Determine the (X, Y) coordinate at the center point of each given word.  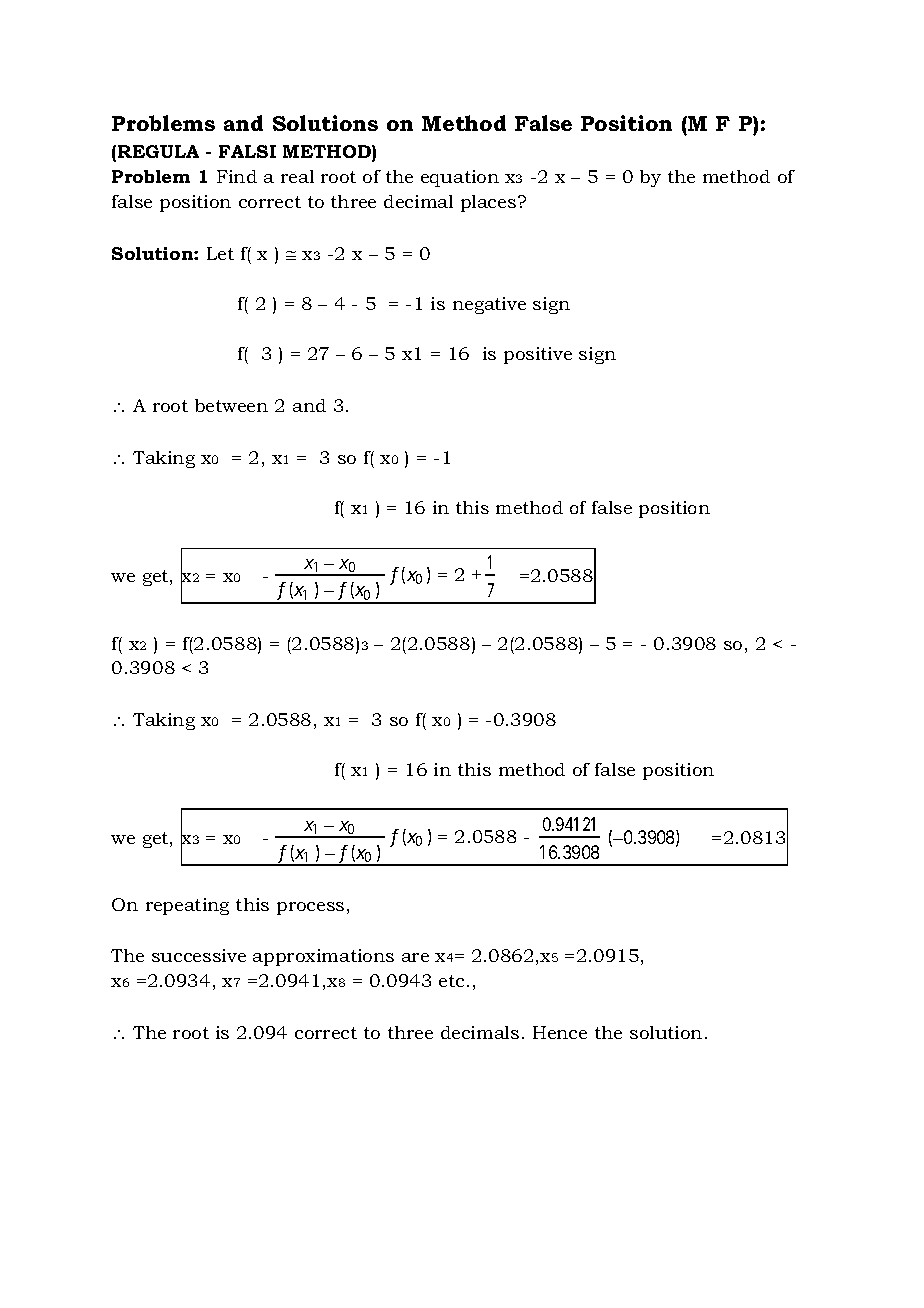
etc (453, 981)
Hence (560, 1032)
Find (237, 176)
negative (489, 305)
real (297, 176)
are (415, 957)
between (231, 405)
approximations (323, 957)
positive (538, 355)
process (310, 908)
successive (199, 955)
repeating (187, 906)
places (490, 203)
